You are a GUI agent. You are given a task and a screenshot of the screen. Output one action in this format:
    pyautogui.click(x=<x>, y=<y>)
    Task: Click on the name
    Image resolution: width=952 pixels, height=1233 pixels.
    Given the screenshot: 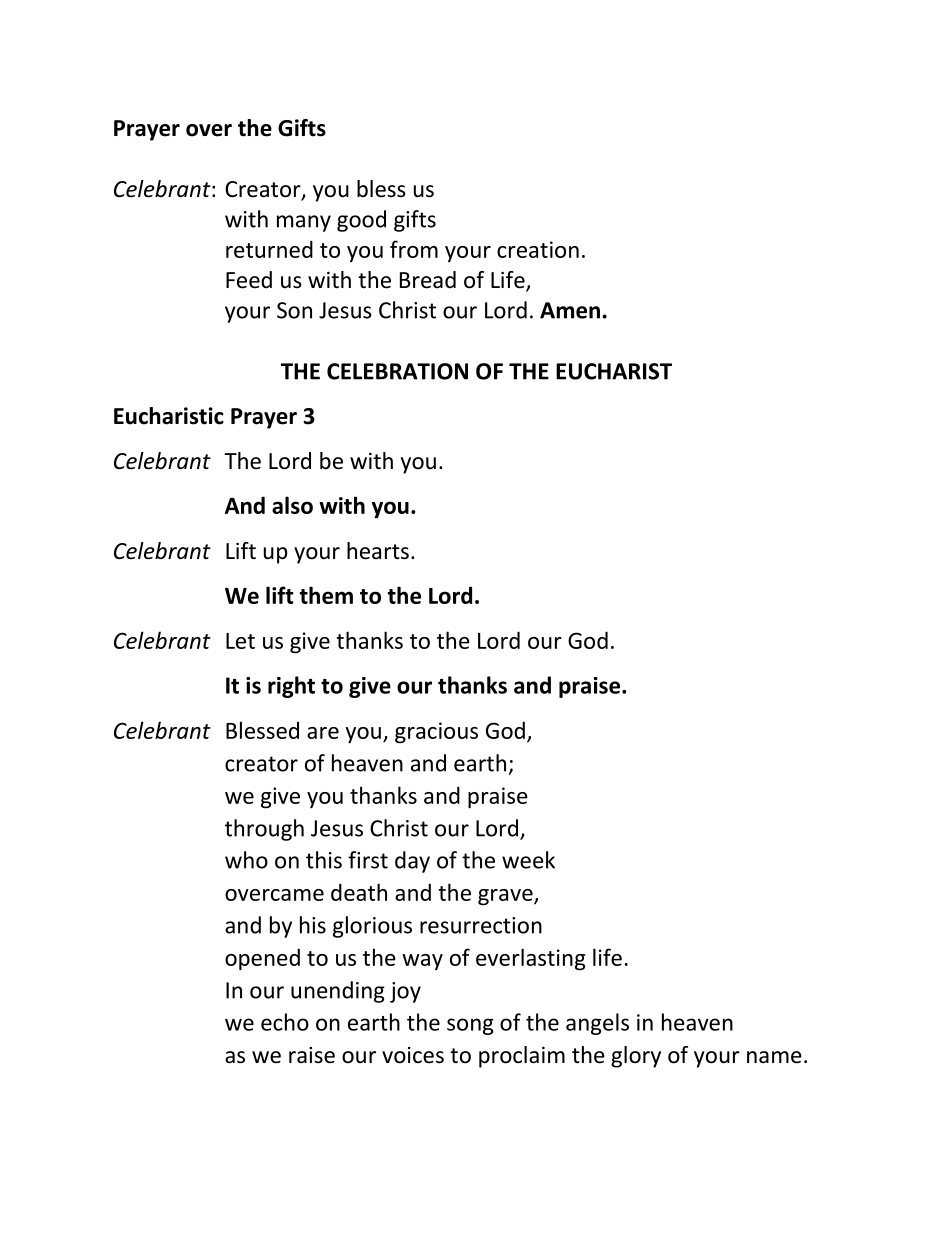 What is the action you would take?
    pyautogui.click(x=774, y=1057)
